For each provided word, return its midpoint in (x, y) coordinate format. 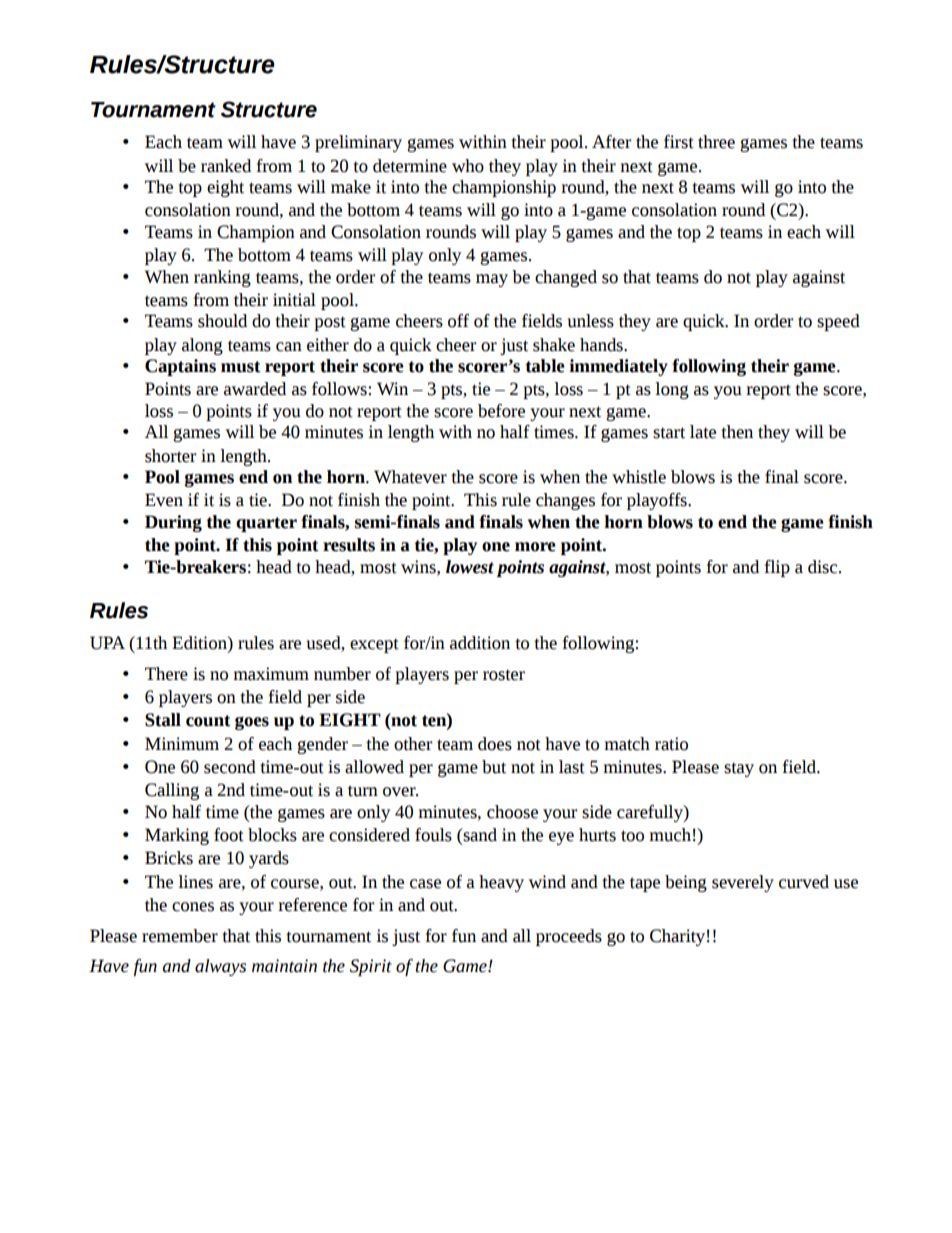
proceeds (569, 937)
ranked (226, 166)
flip (777, 568)
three (716, 142)
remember (180, 936)
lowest (470, 567)
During (173, 523)
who (468, 166)
